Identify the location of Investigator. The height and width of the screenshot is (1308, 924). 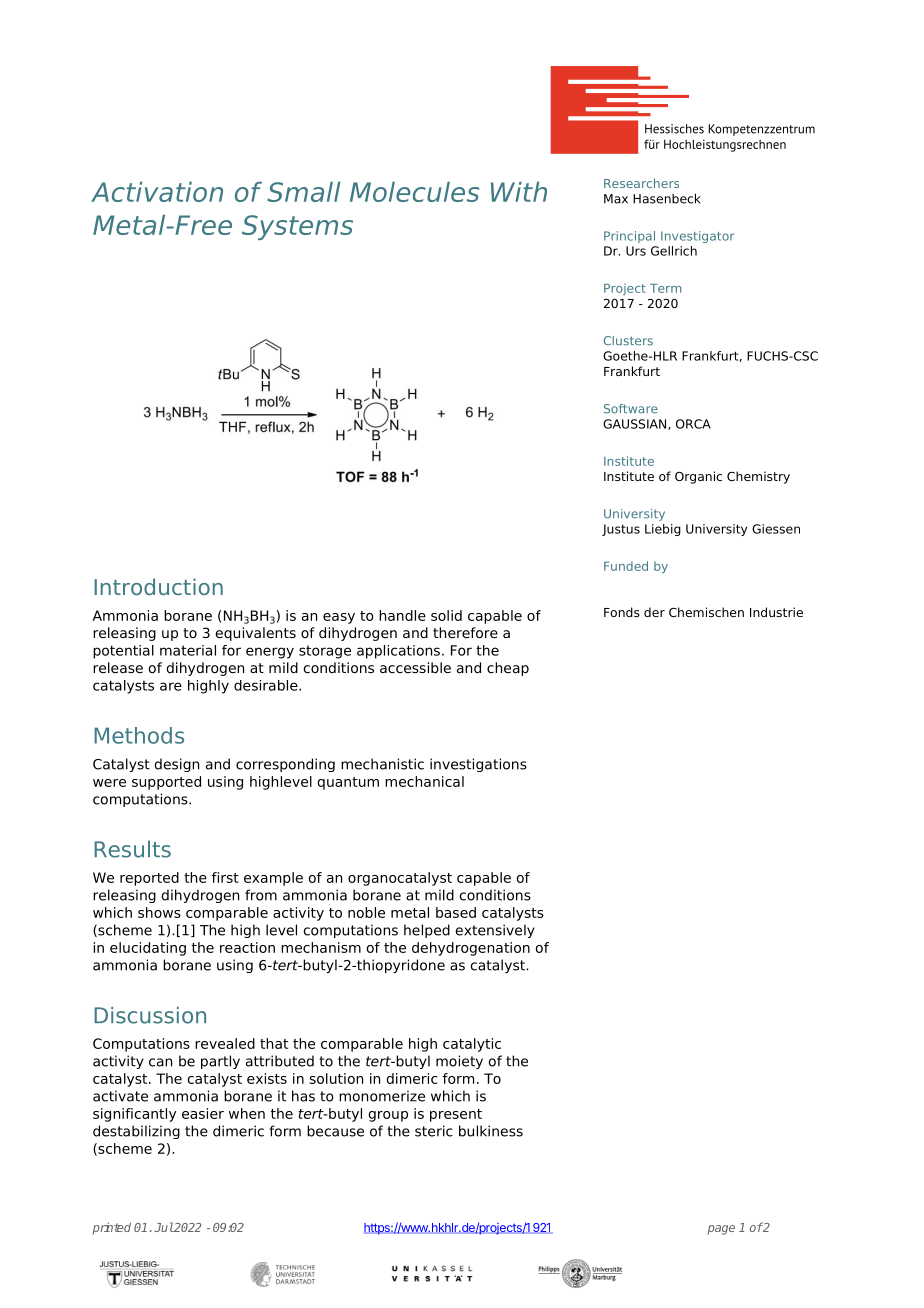
(697, 237).
